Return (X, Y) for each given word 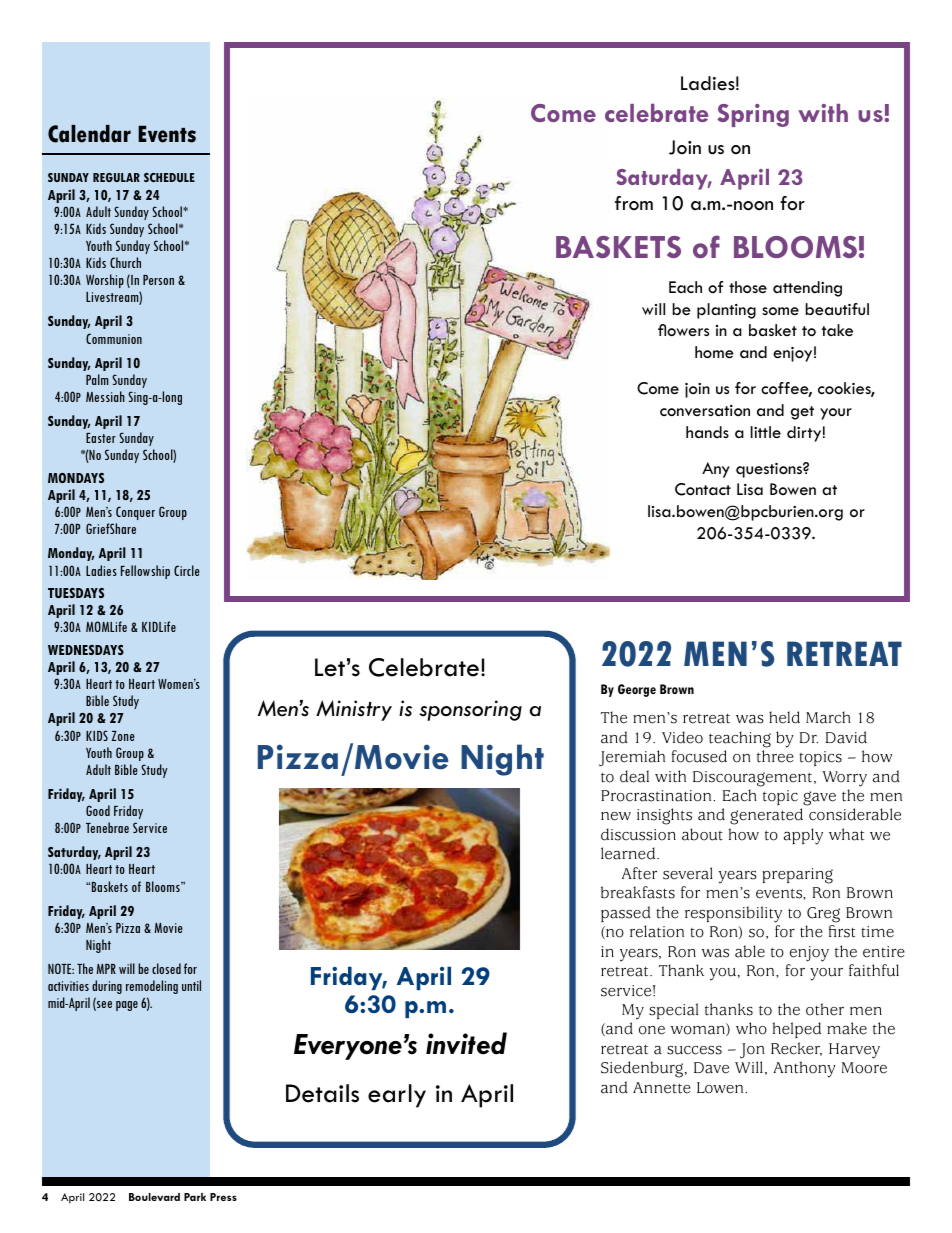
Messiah (105, 396)
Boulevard (154, 1197)
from (634, 203)
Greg (823, 915)
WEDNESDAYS (86, 650)
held (784, 717)
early (397, 1096)
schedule (169, 177)
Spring (753, 115)
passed (626, 914)
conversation (705, 411)
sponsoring (471, 710)
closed (166, 968)
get (802, 413)
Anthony (804, 1069)
